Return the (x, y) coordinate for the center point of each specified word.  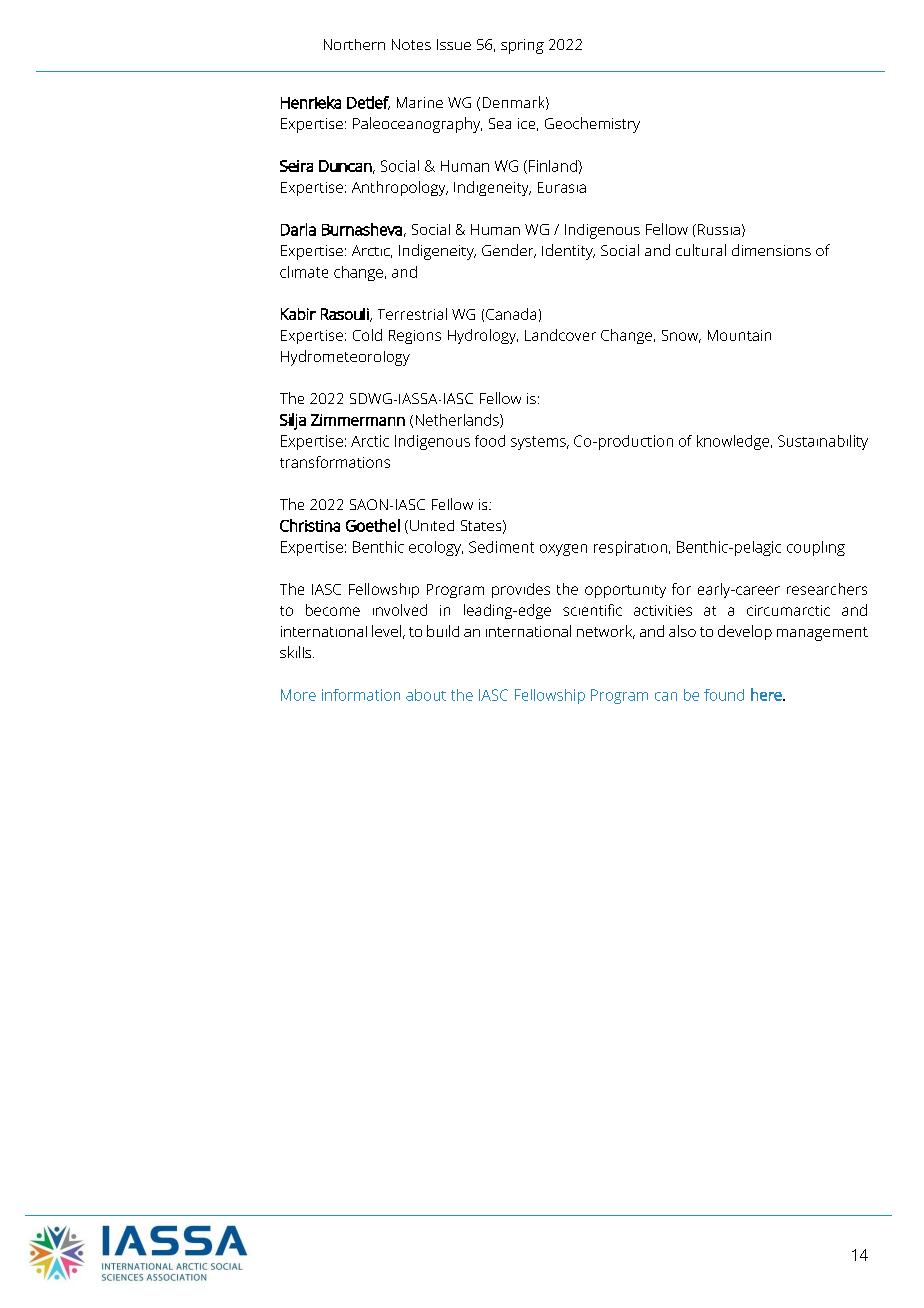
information (361, 695)
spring (522, 46)
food (490, 441)
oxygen (563, 550)
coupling (816, 548)
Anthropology (400, 188)
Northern (354, 44)
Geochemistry (592, 125)
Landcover (560, 335)
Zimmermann (358, 420)
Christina (310, 525)
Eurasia (562, 187)
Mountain (739, 335)
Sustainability (823, 442)
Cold (367, 335)
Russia (719, 229)
